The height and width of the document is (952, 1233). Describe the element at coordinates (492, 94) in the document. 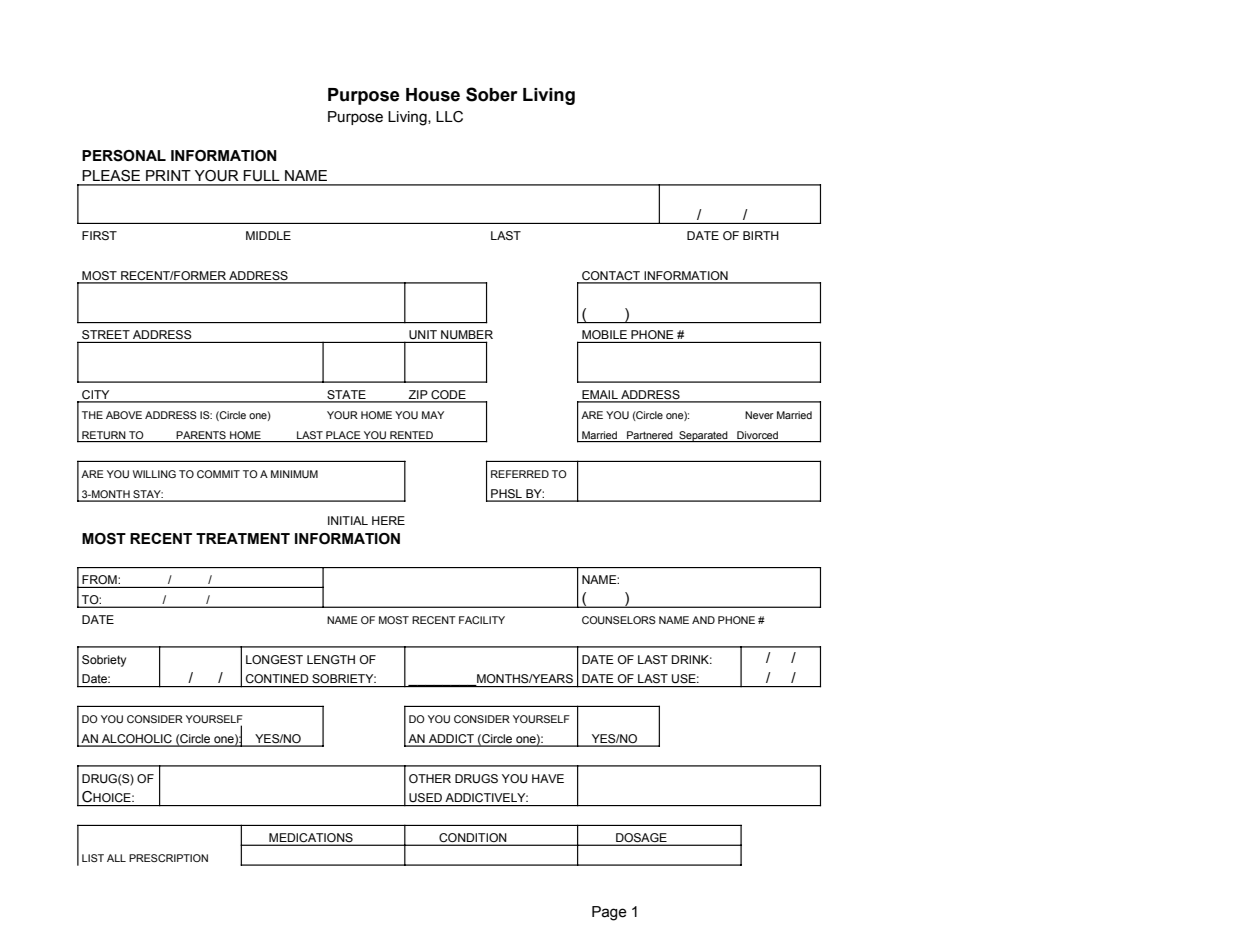

I see `Sober` at that location.
